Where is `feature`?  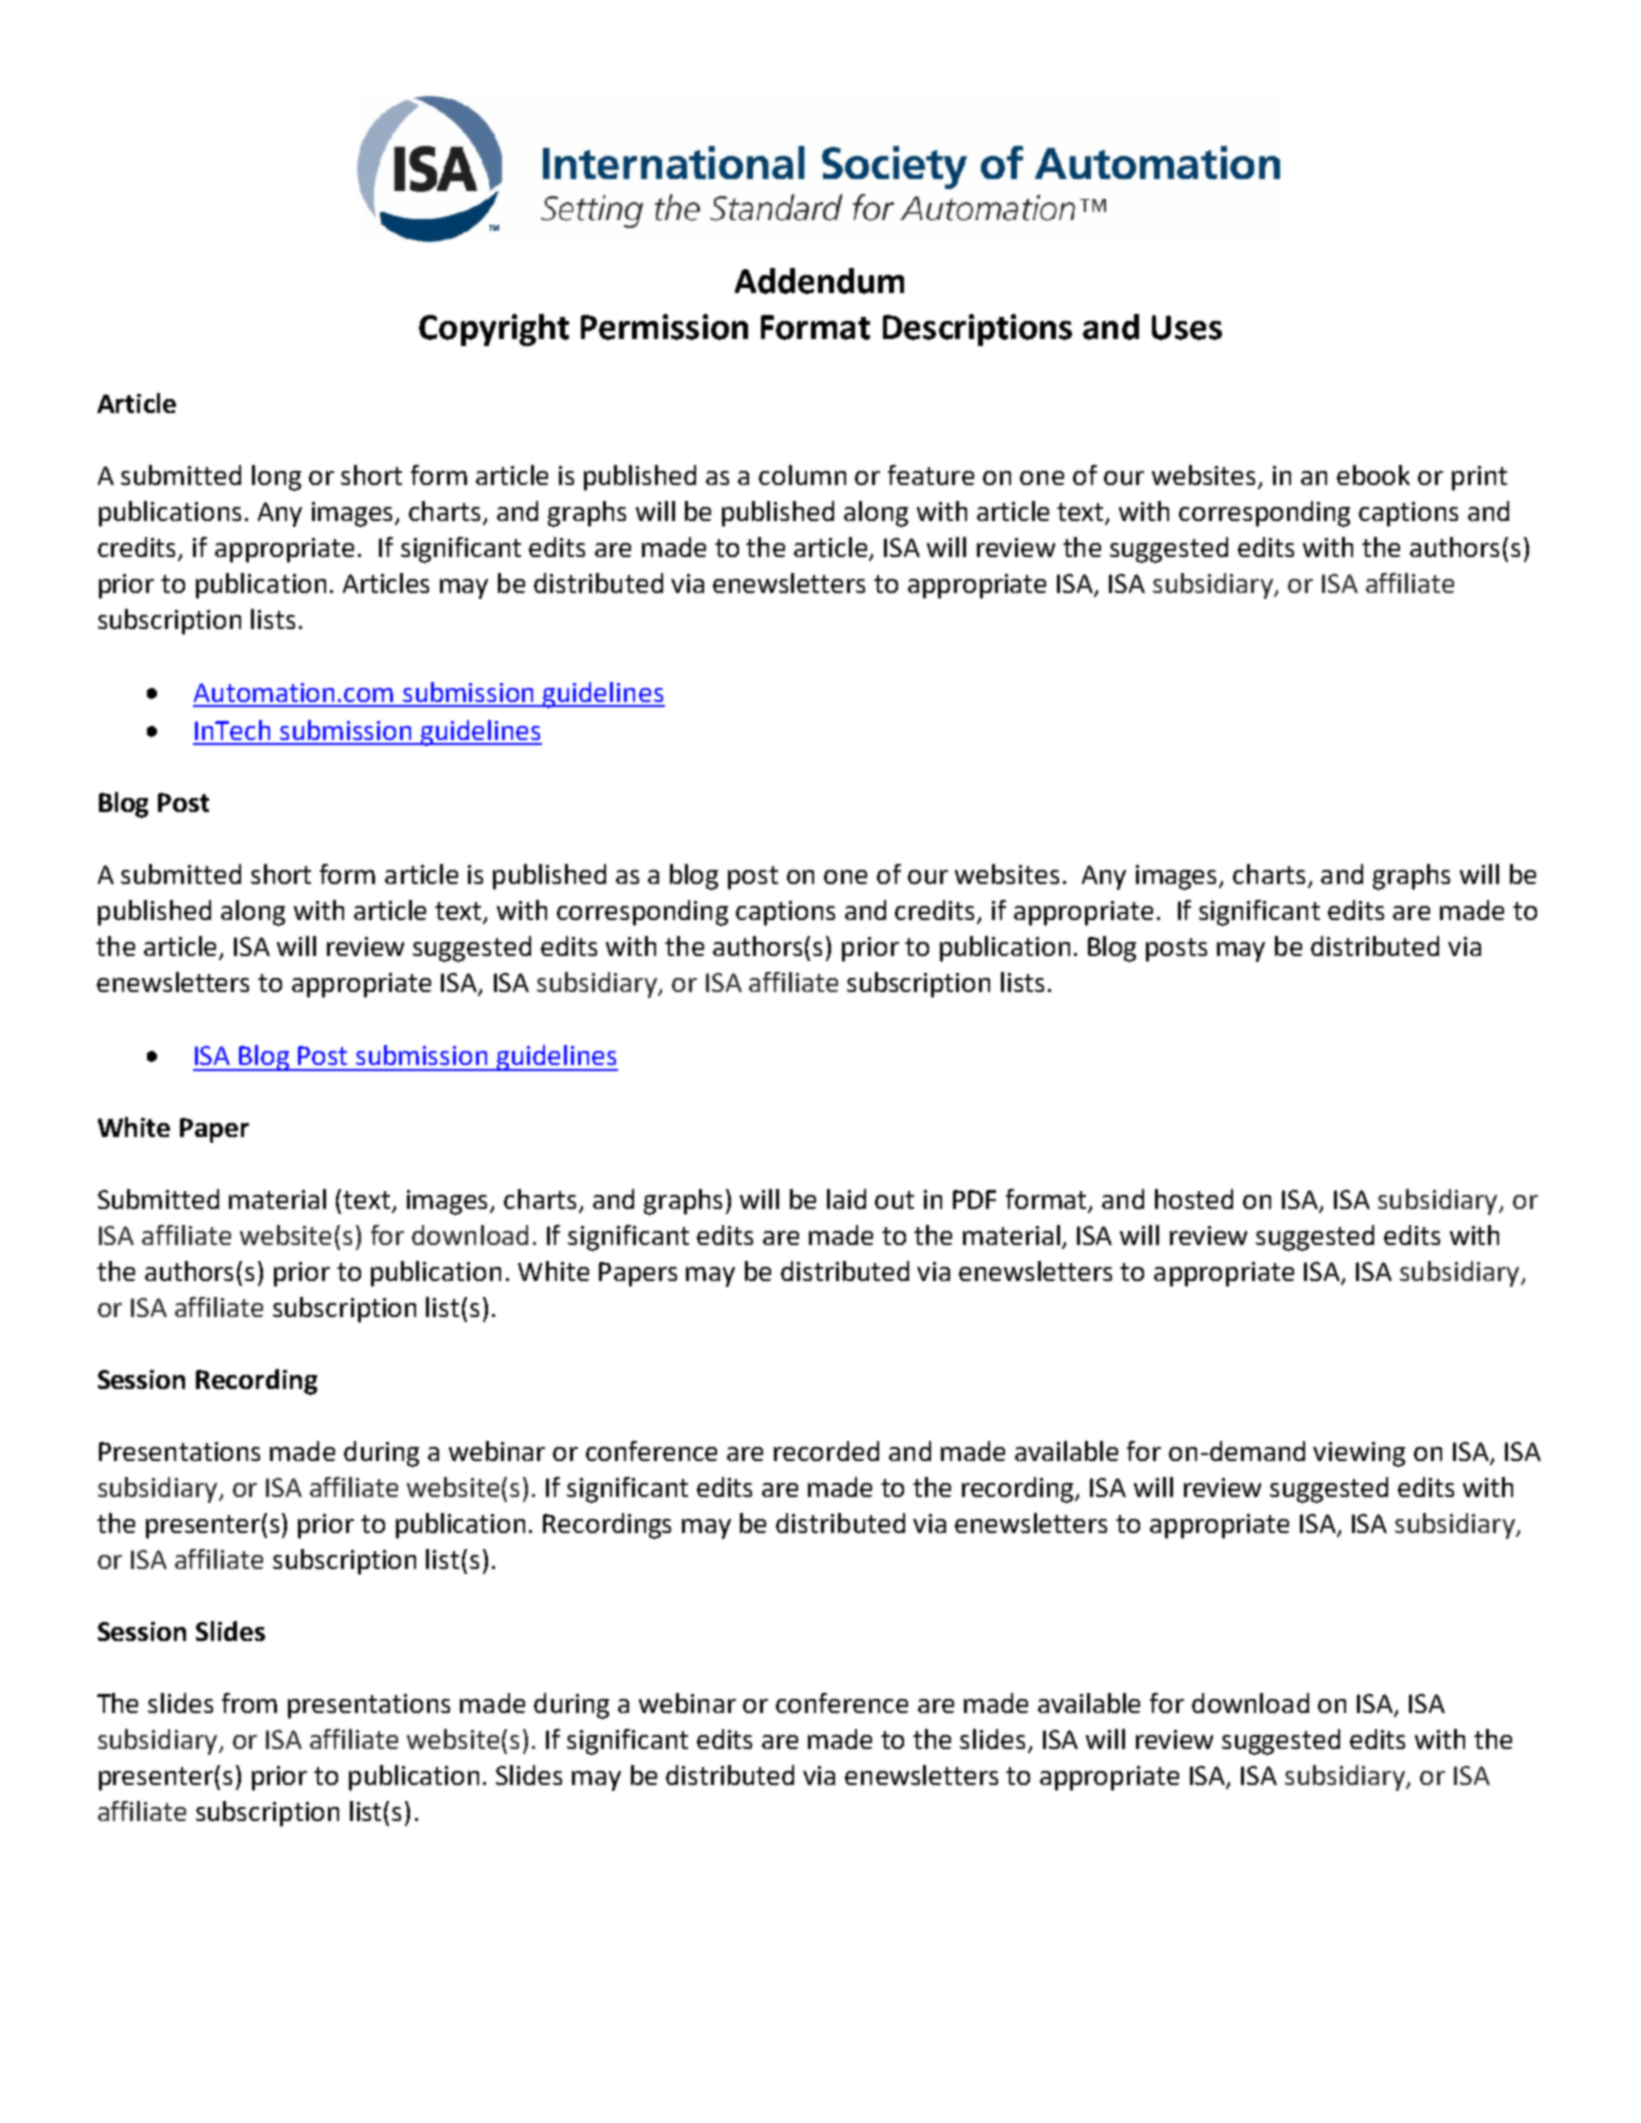
feature is located at coordinates (931, 475).
